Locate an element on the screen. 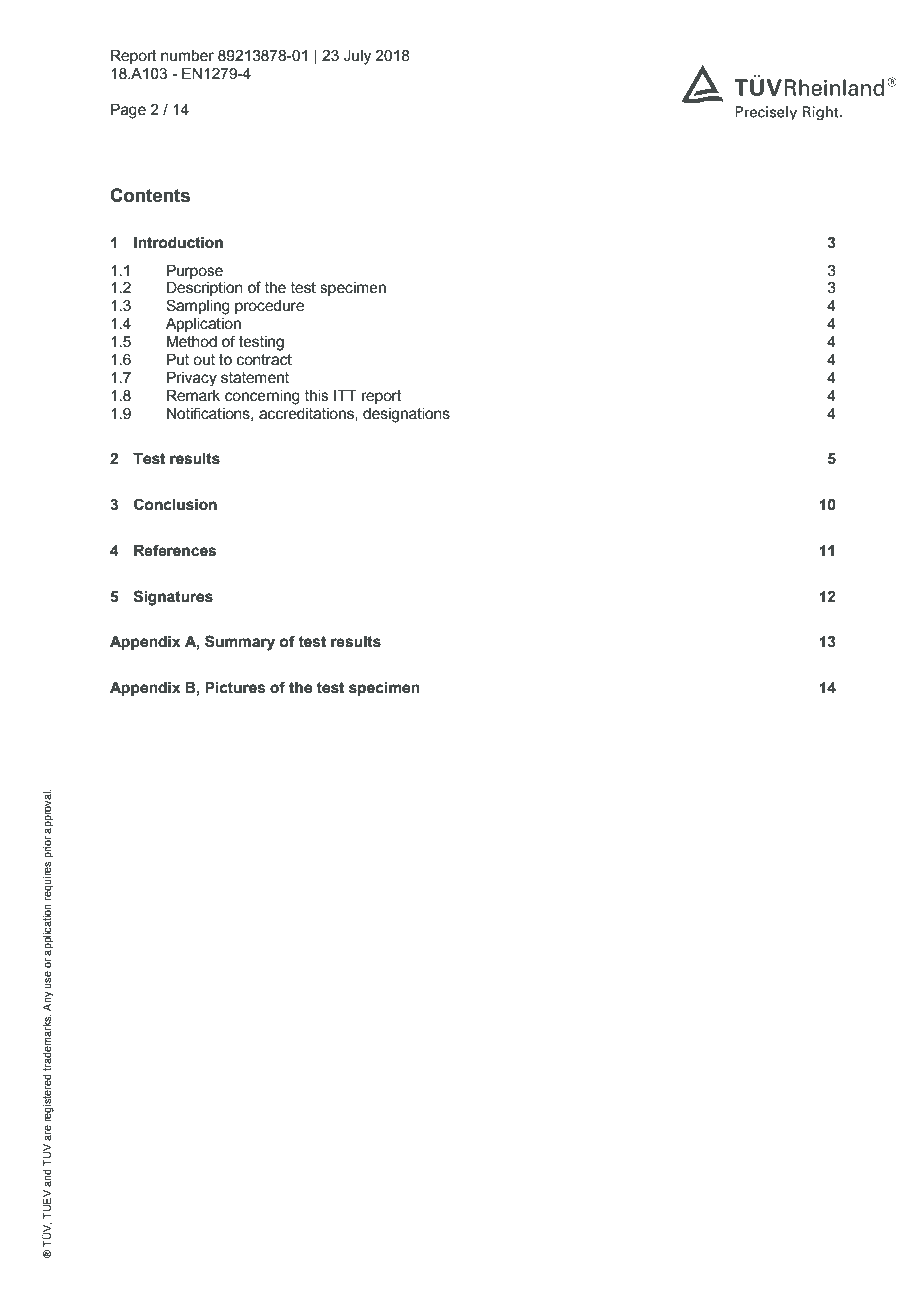 The image size is (924, 1308). Signatures is located at coordinates (173, 598).
